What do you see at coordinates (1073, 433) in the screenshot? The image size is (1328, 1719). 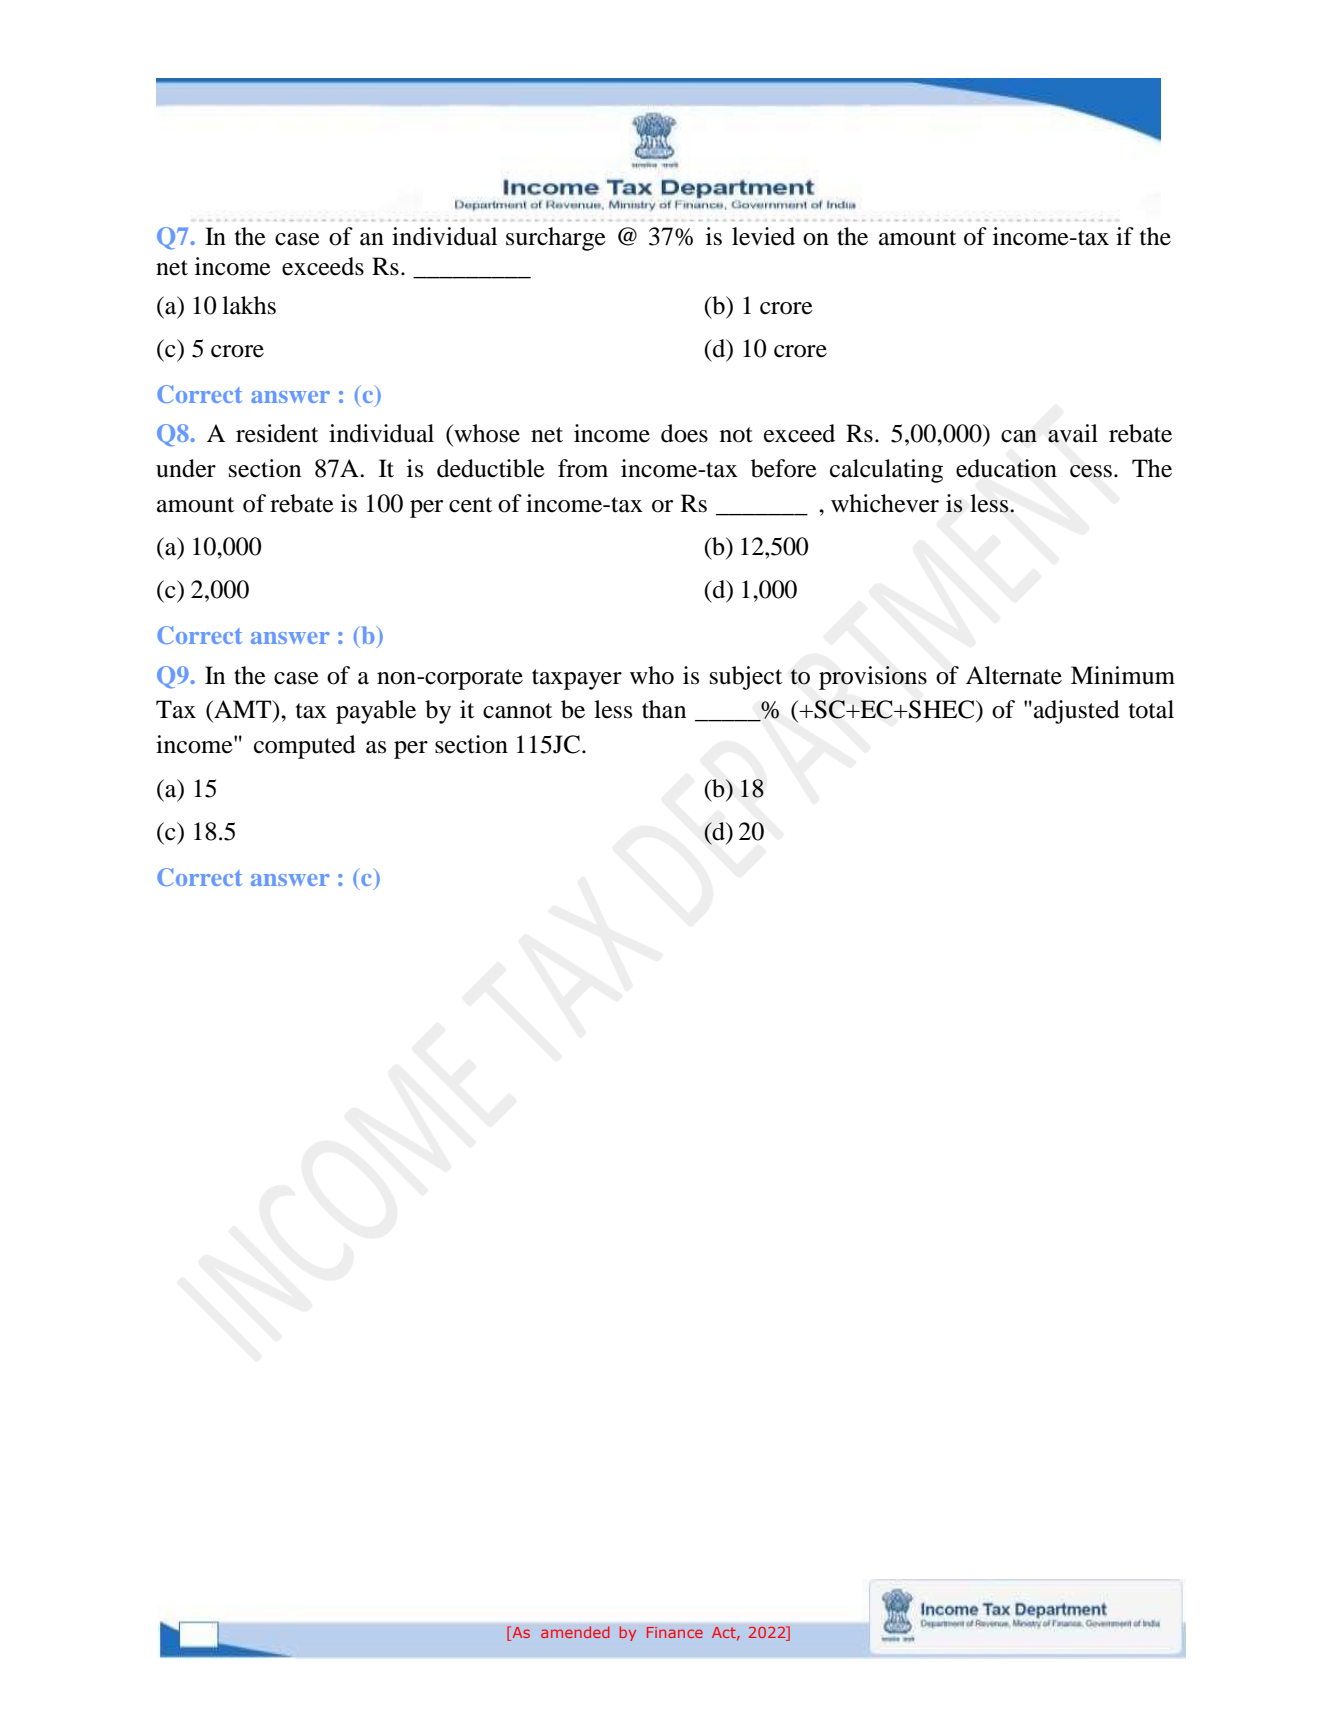 I see `avail` at bounding box center [1073, 433].
